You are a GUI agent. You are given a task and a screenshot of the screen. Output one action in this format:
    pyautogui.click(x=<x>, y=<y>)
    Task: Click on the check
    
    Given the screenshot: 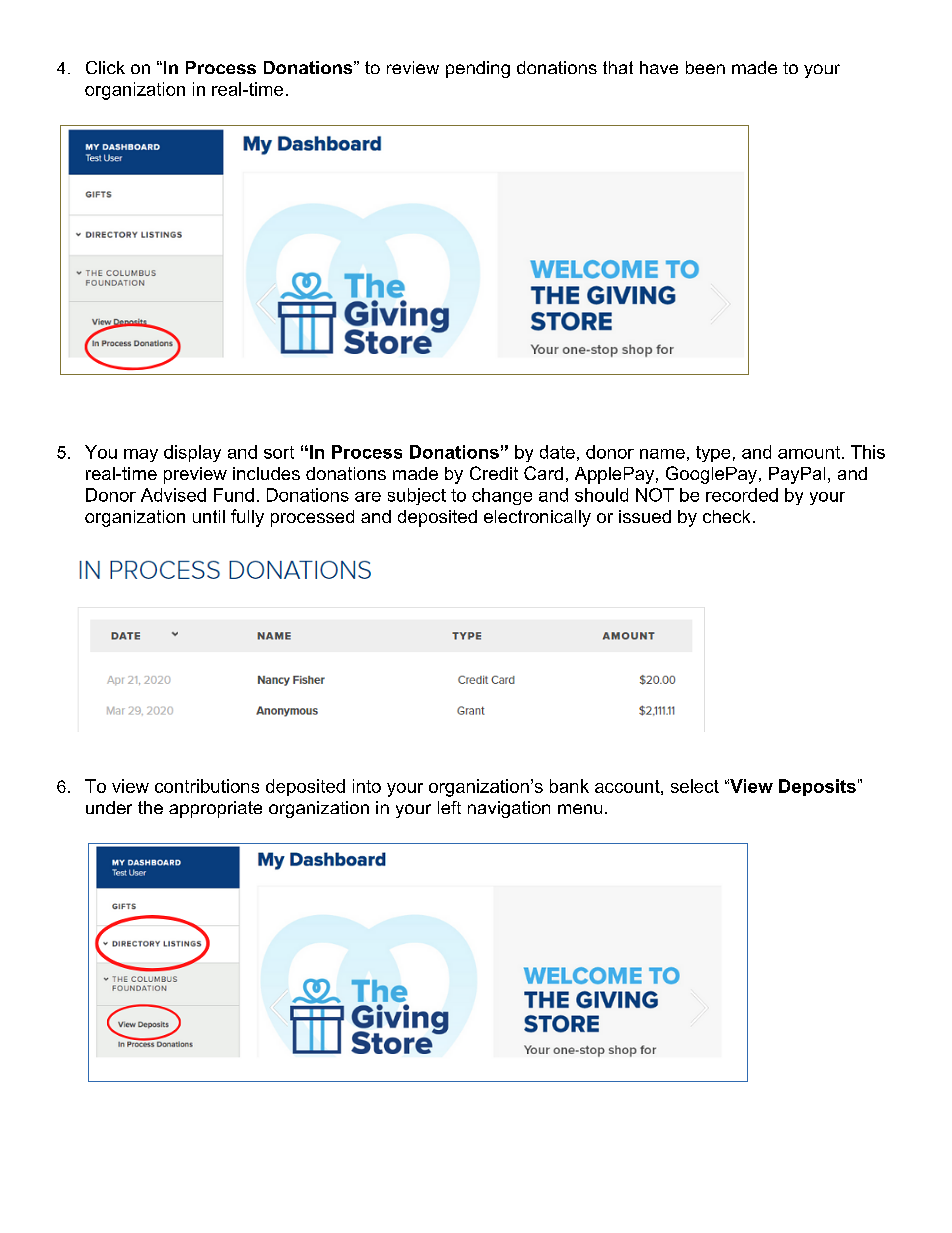 What is the action you would take?
    pyautogui.click(x=726, y=516)
